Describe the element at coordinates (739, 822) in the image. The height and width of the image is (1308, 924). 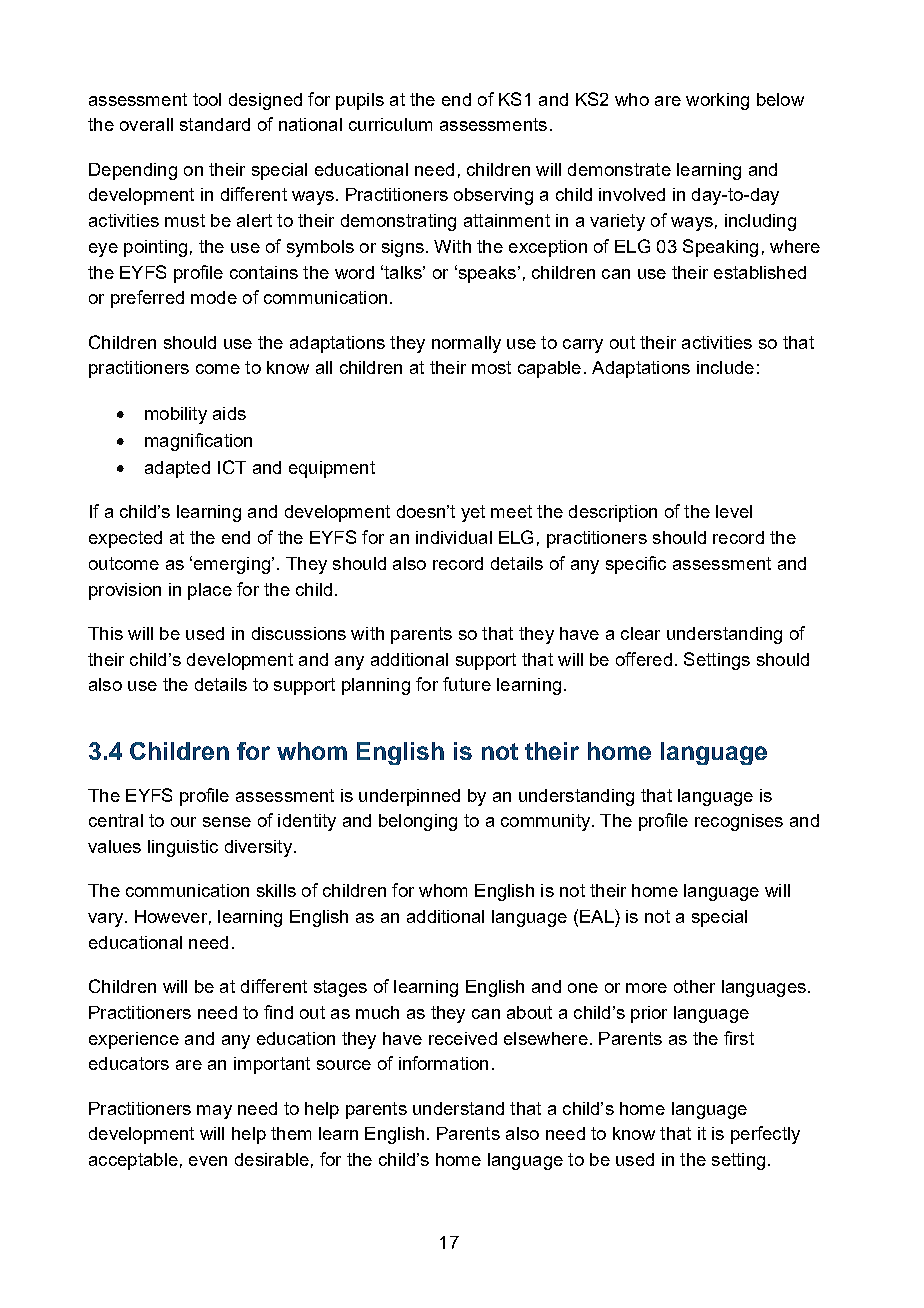
I see `recognises` at that location.
